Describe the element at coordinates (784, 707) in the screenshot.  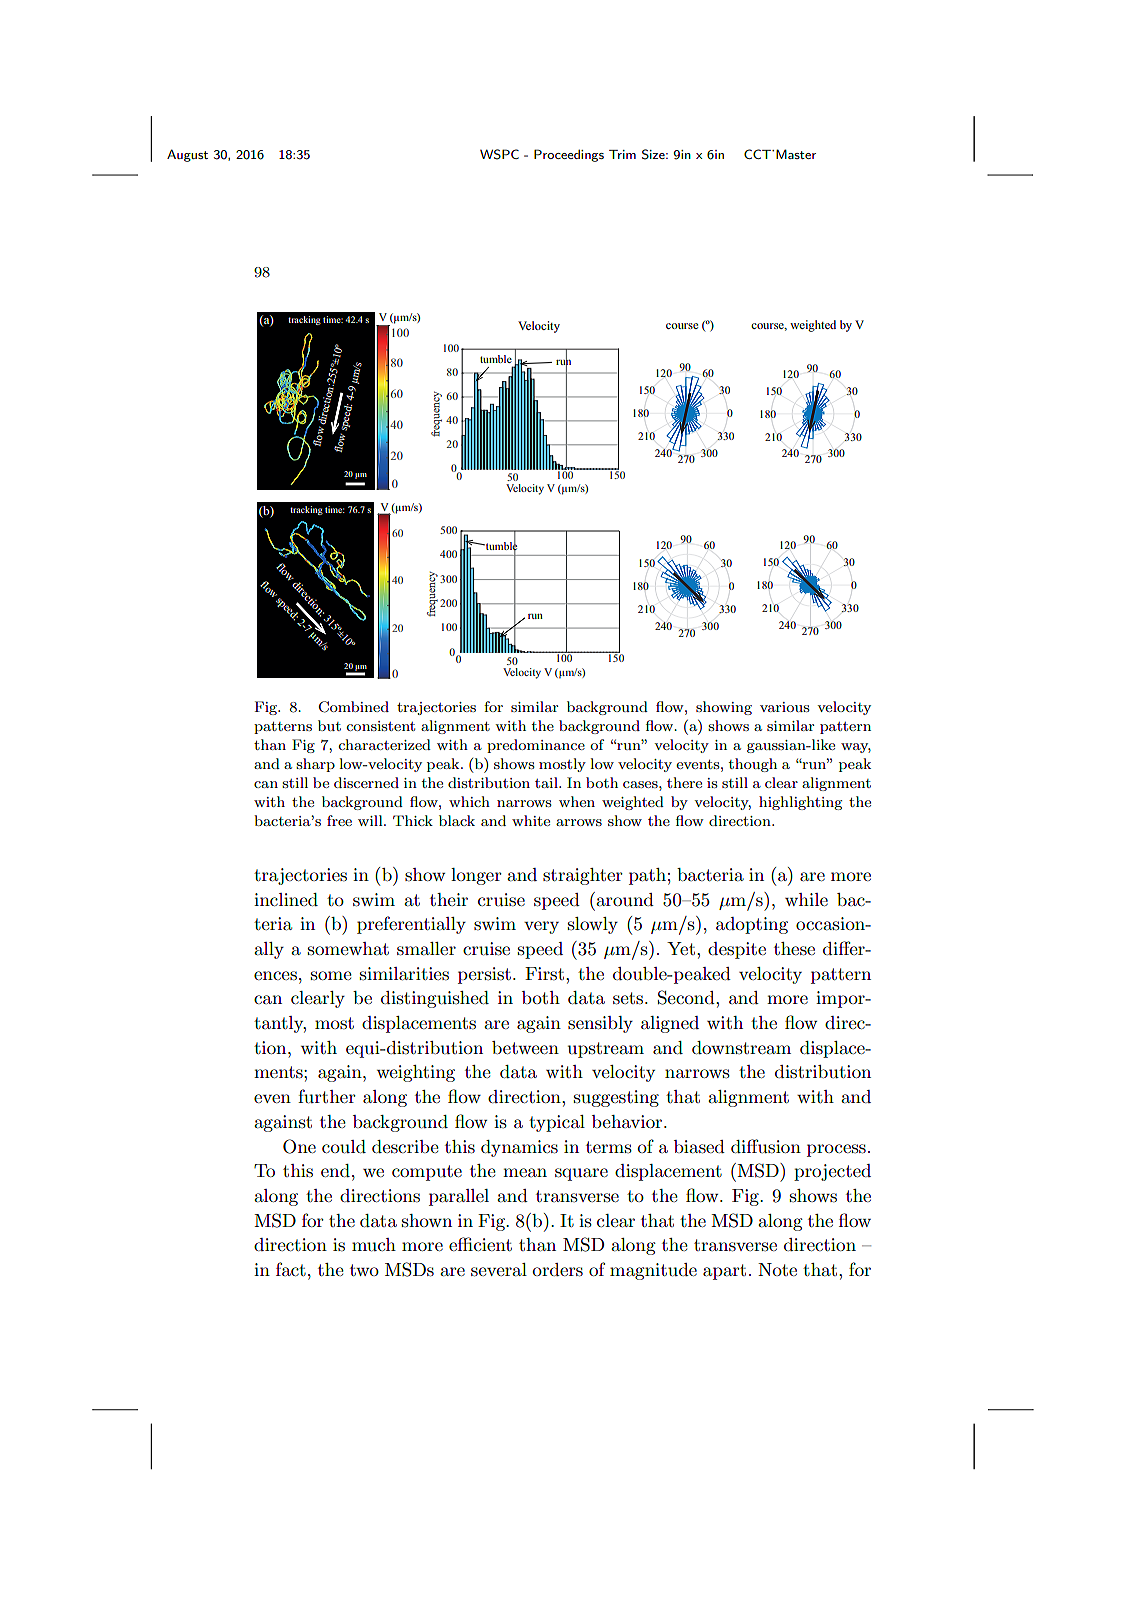
I see `various` at that location.
